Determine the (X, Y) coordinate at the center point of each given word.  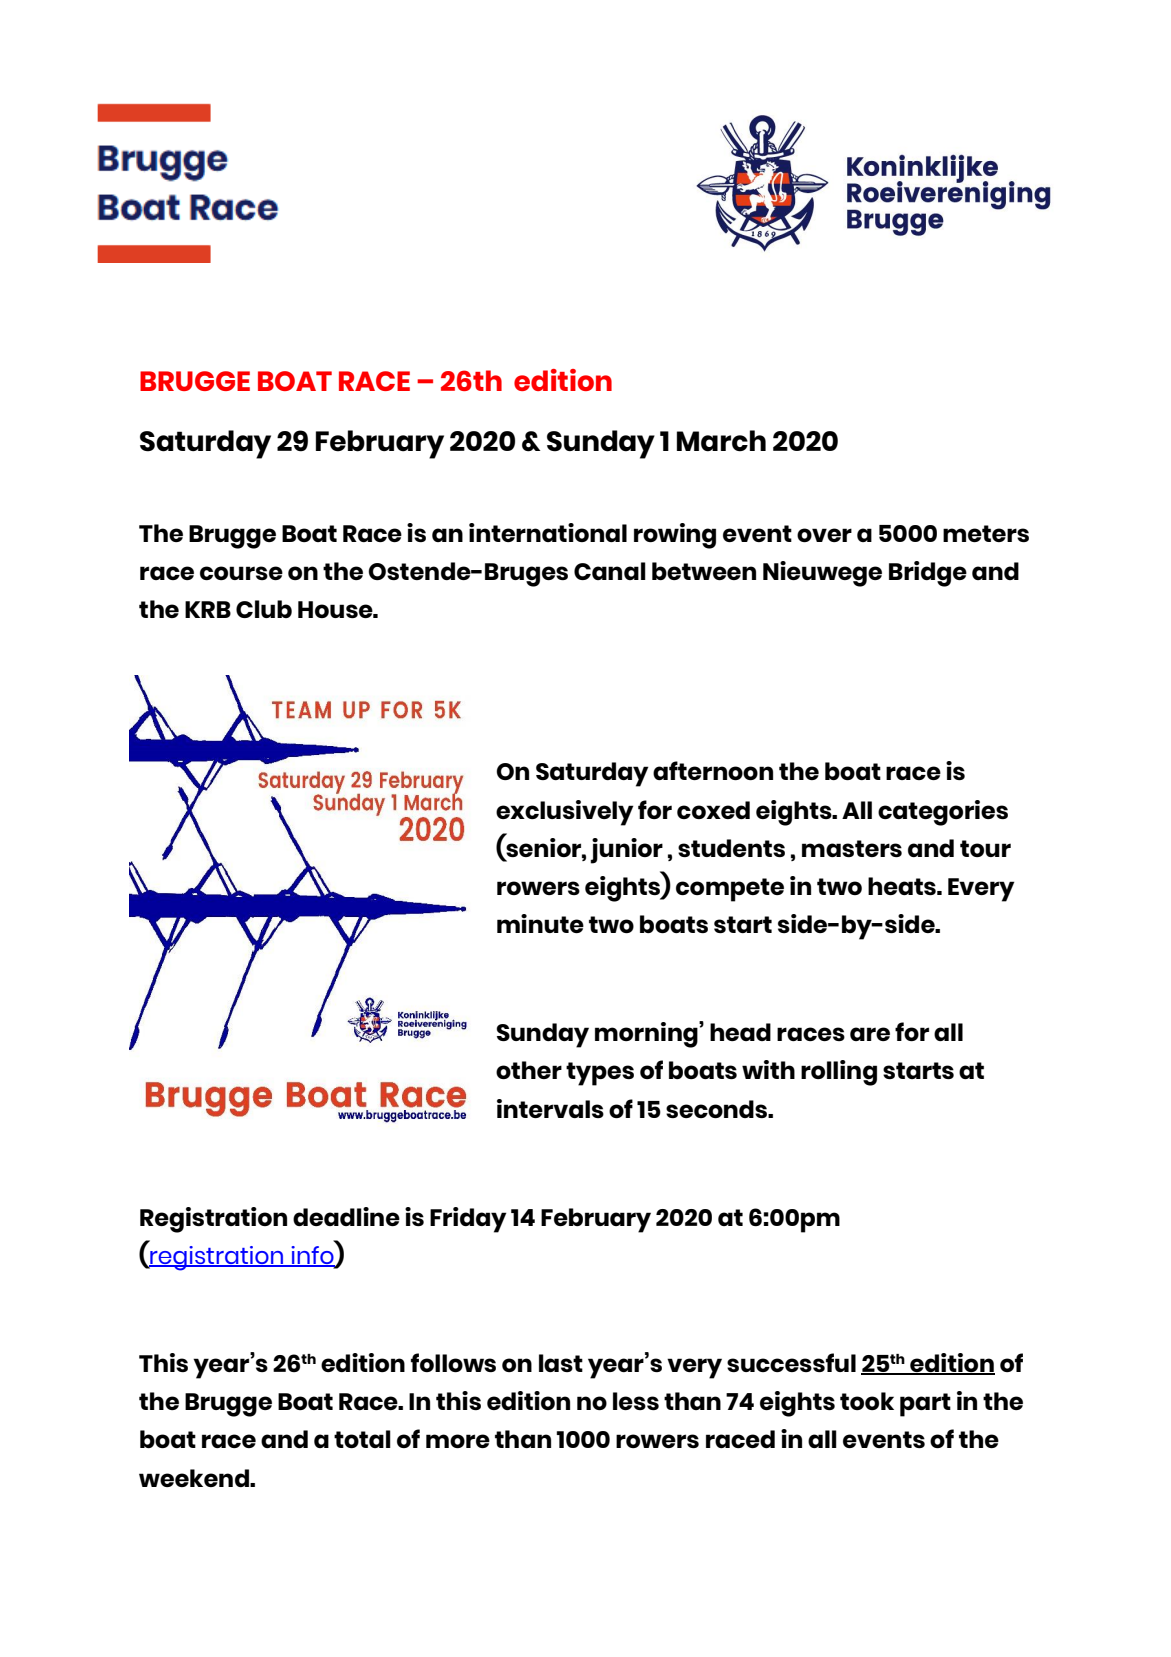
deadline (346, 1216)
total (362, 1439)
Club (264, 609)
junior (626, 851)
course (241, 573)
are (870, 1034)
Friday (468, 1220)
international (548, 532)
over (824, 535)
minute (540, 923)
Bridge (928, 574)
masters (852, 848)
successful (791, 1362)
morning (647, 1034)
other (529, 1070)
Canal (610, 571)
